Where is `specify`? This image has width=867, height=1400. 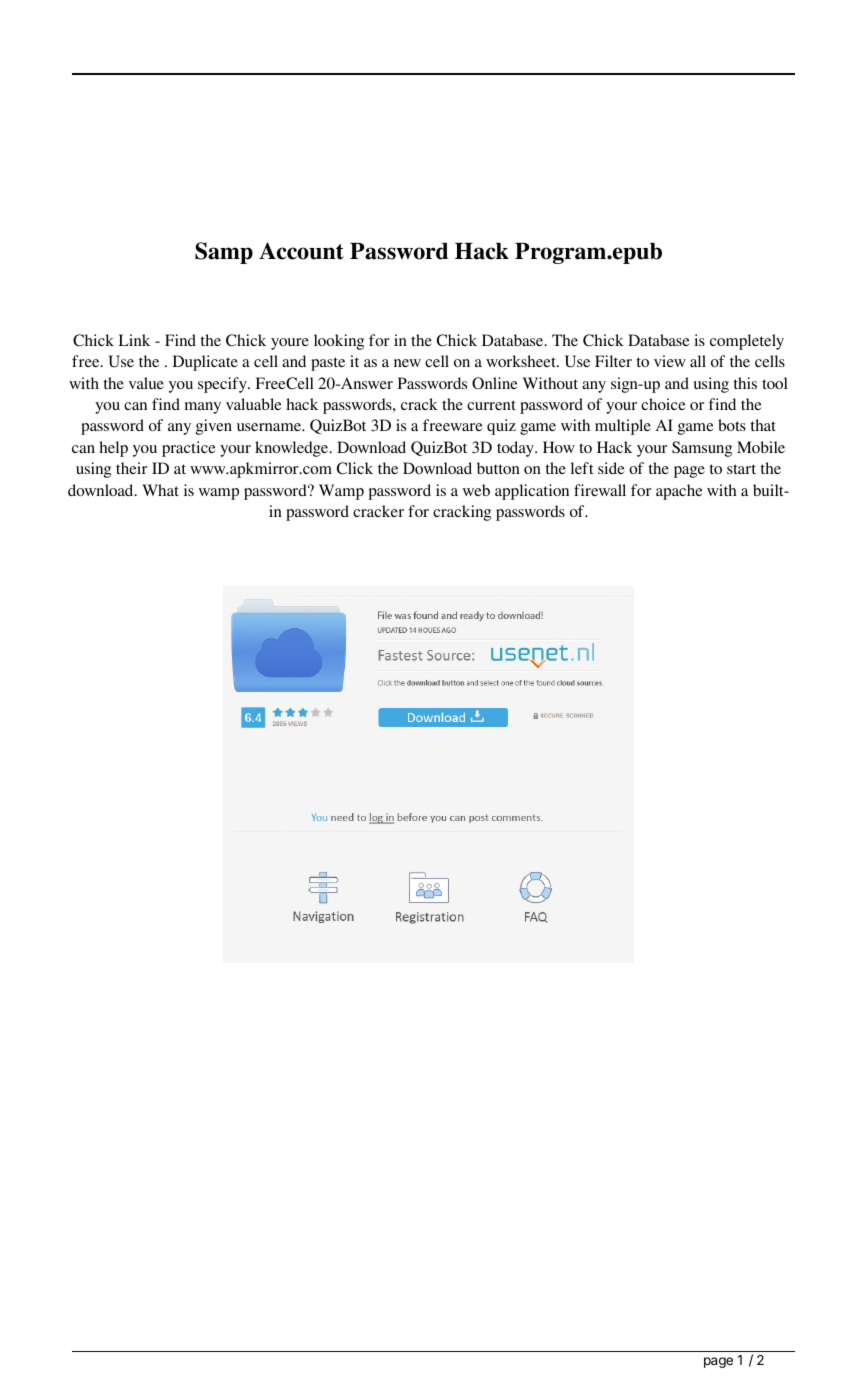
specify is located at coordinates (223, 385).
